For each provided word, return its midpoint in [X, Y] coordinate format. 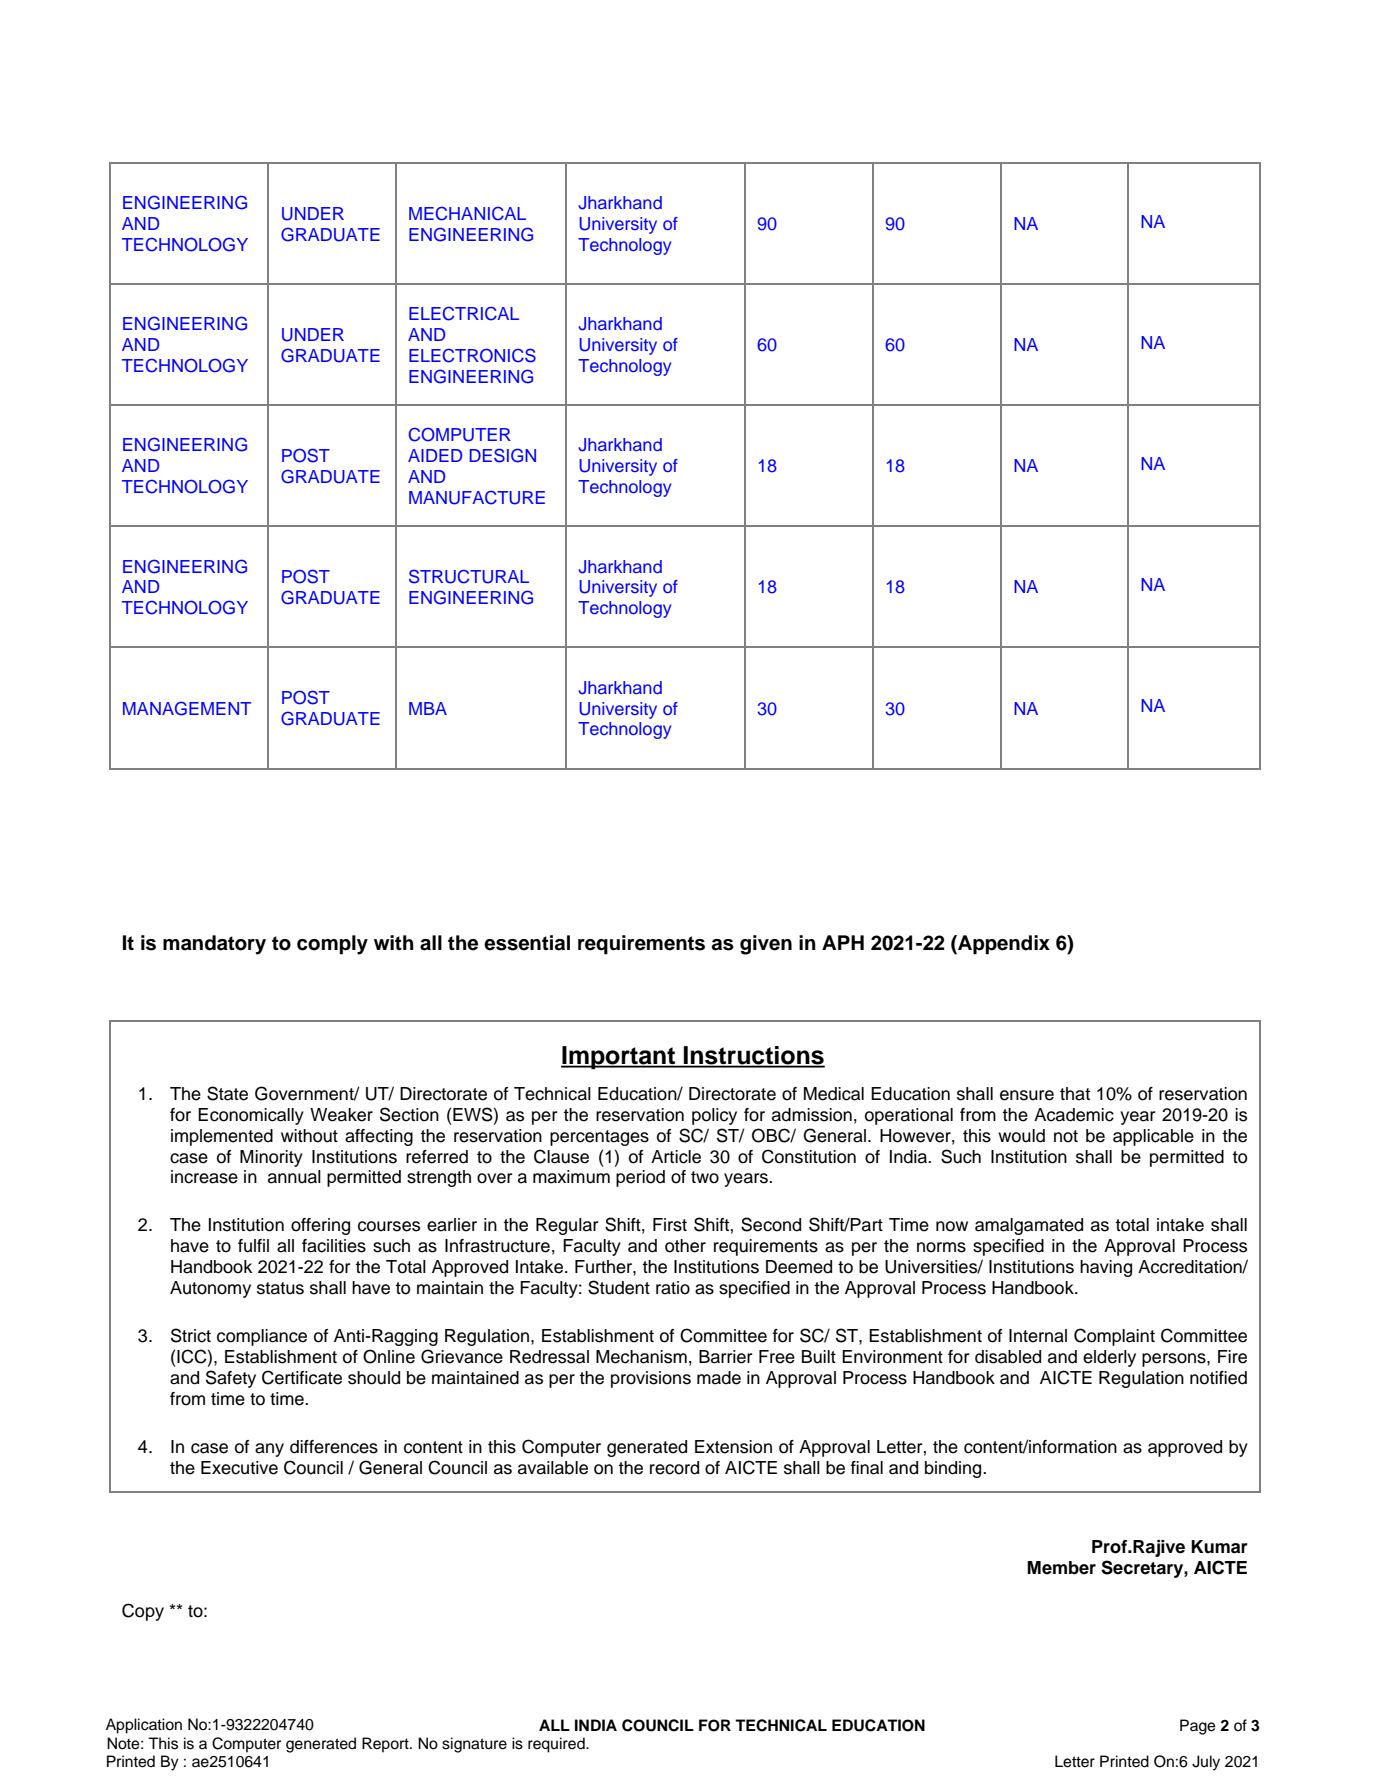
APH [843, 942]
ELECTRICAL [464, 314]
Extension [733, 1447]
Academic [1074, 1115]
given [766, 945]
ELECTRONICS [472, 355]
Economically [251, 1116]
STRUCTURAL [469, 576]
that [1075, 1094]
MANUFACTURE [477, 498]
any [269, 1450]
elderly [1109, 1358]
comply [332, 945]
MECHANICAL [467, 214]
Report [386, 1745]
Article [676, 1157]
